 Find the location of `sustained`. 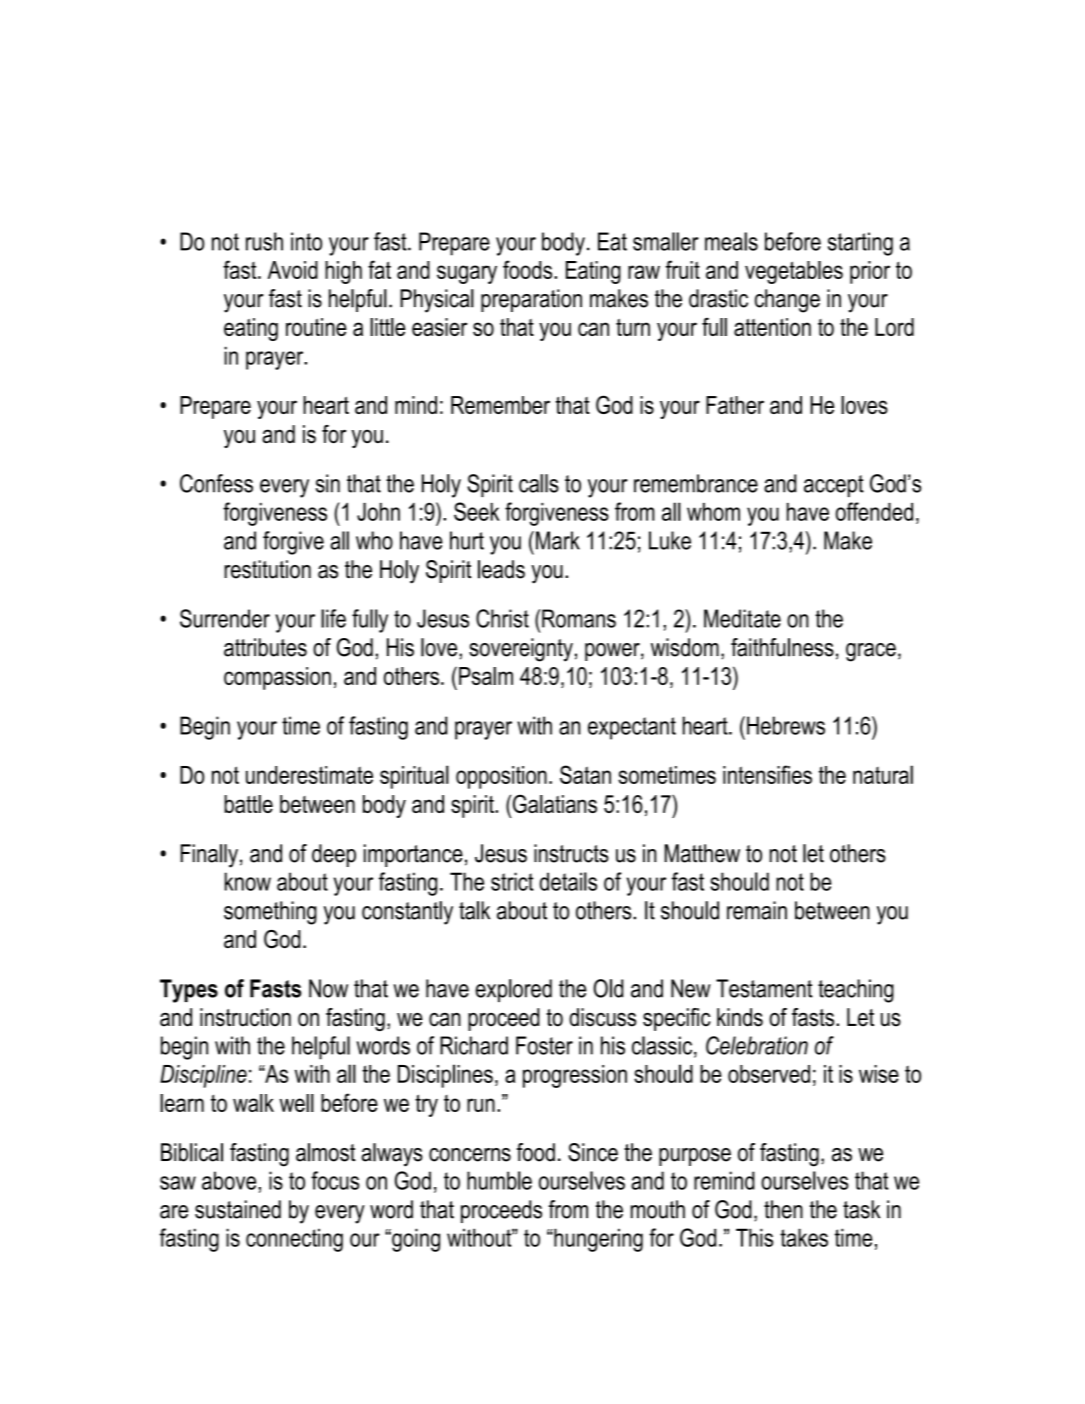

sustained is located at coordinates (238, 1209).
